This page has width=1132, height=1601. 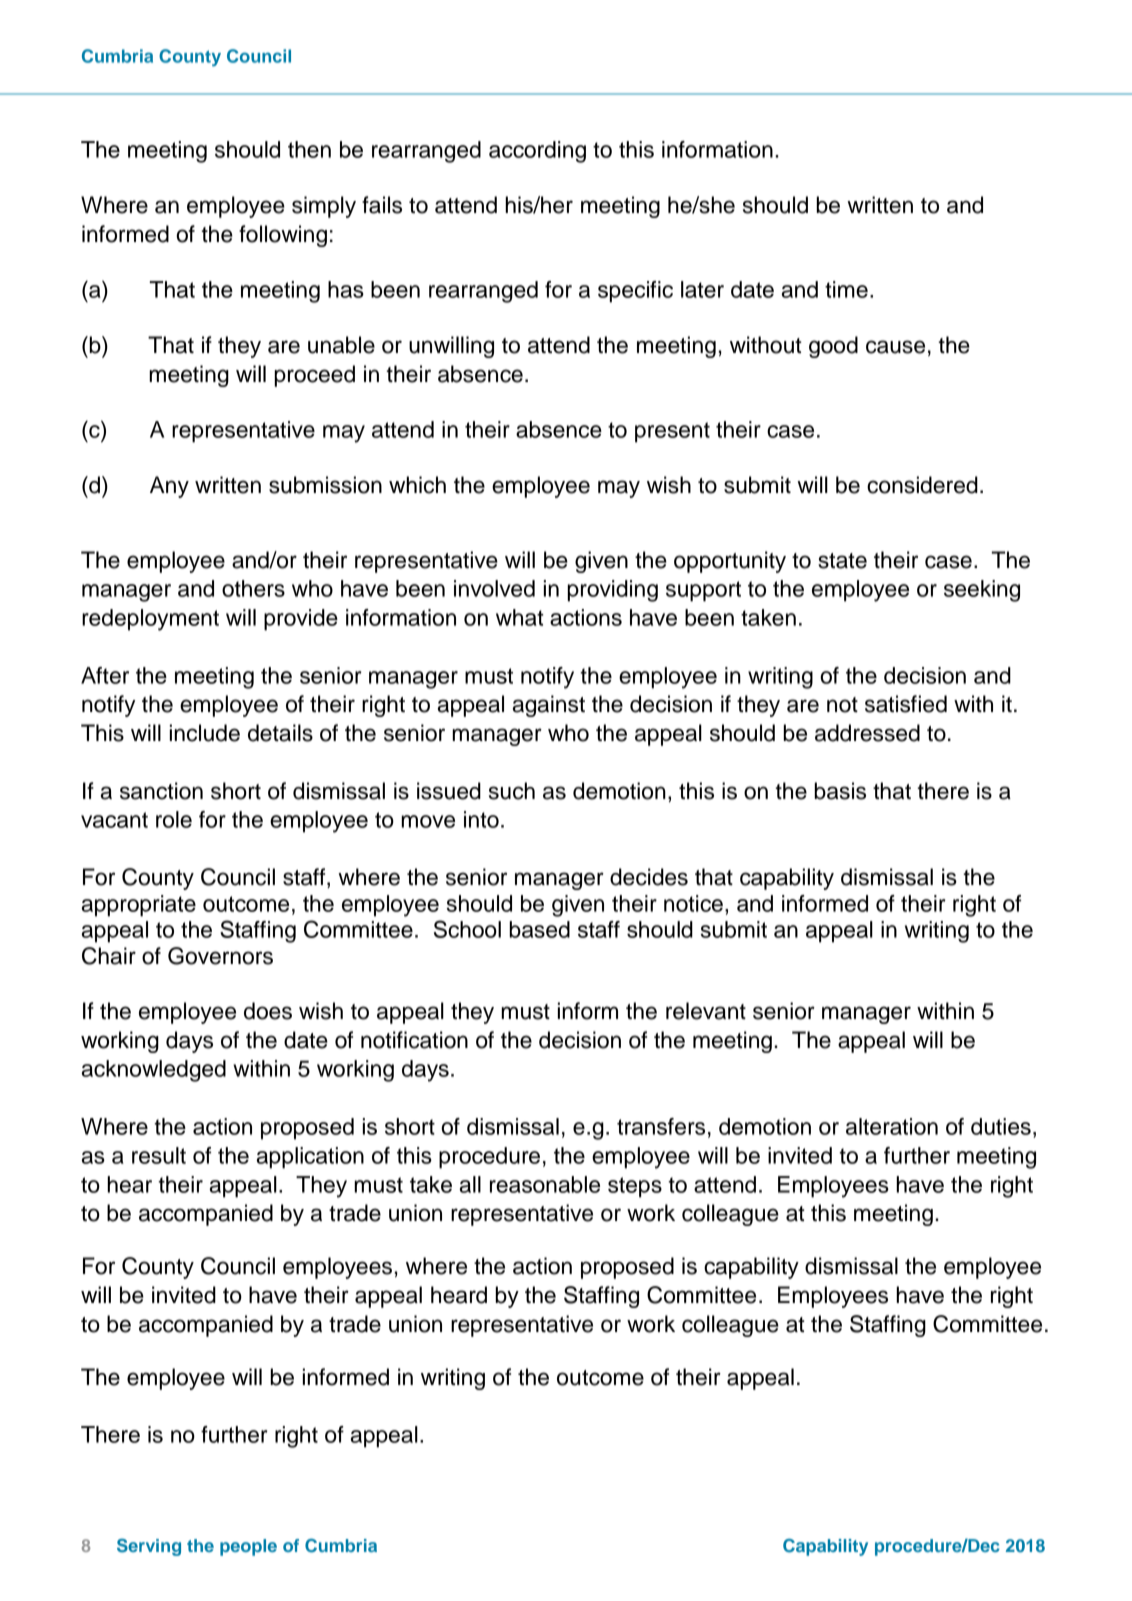 I want to click on reasonable, so click(x=545, y=1184).
